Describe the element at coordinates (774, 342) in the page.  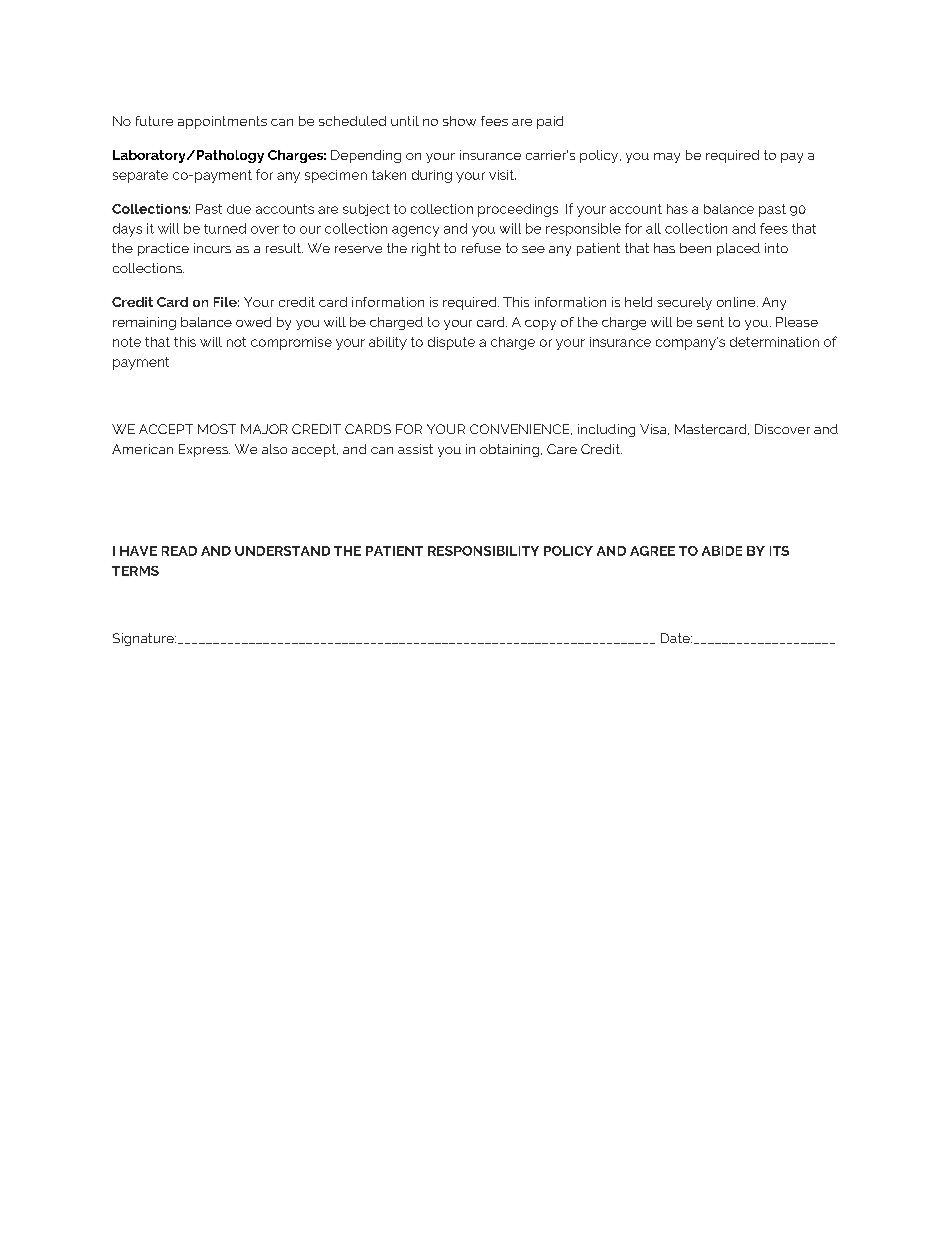
I see `determination` at that location.
